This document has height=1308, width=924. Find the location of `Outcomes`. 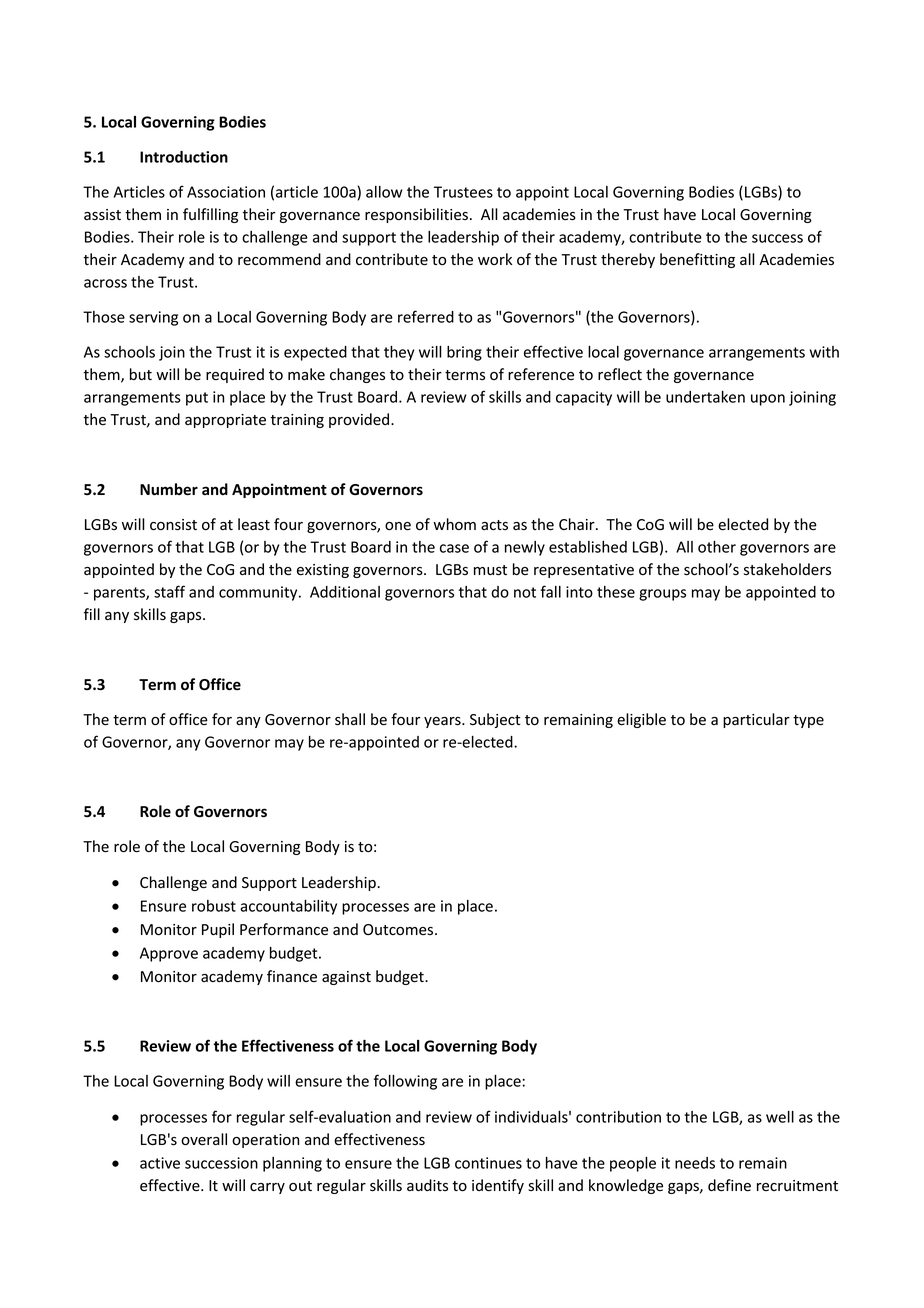

Outcomes is located at coordinates (399, 929).
